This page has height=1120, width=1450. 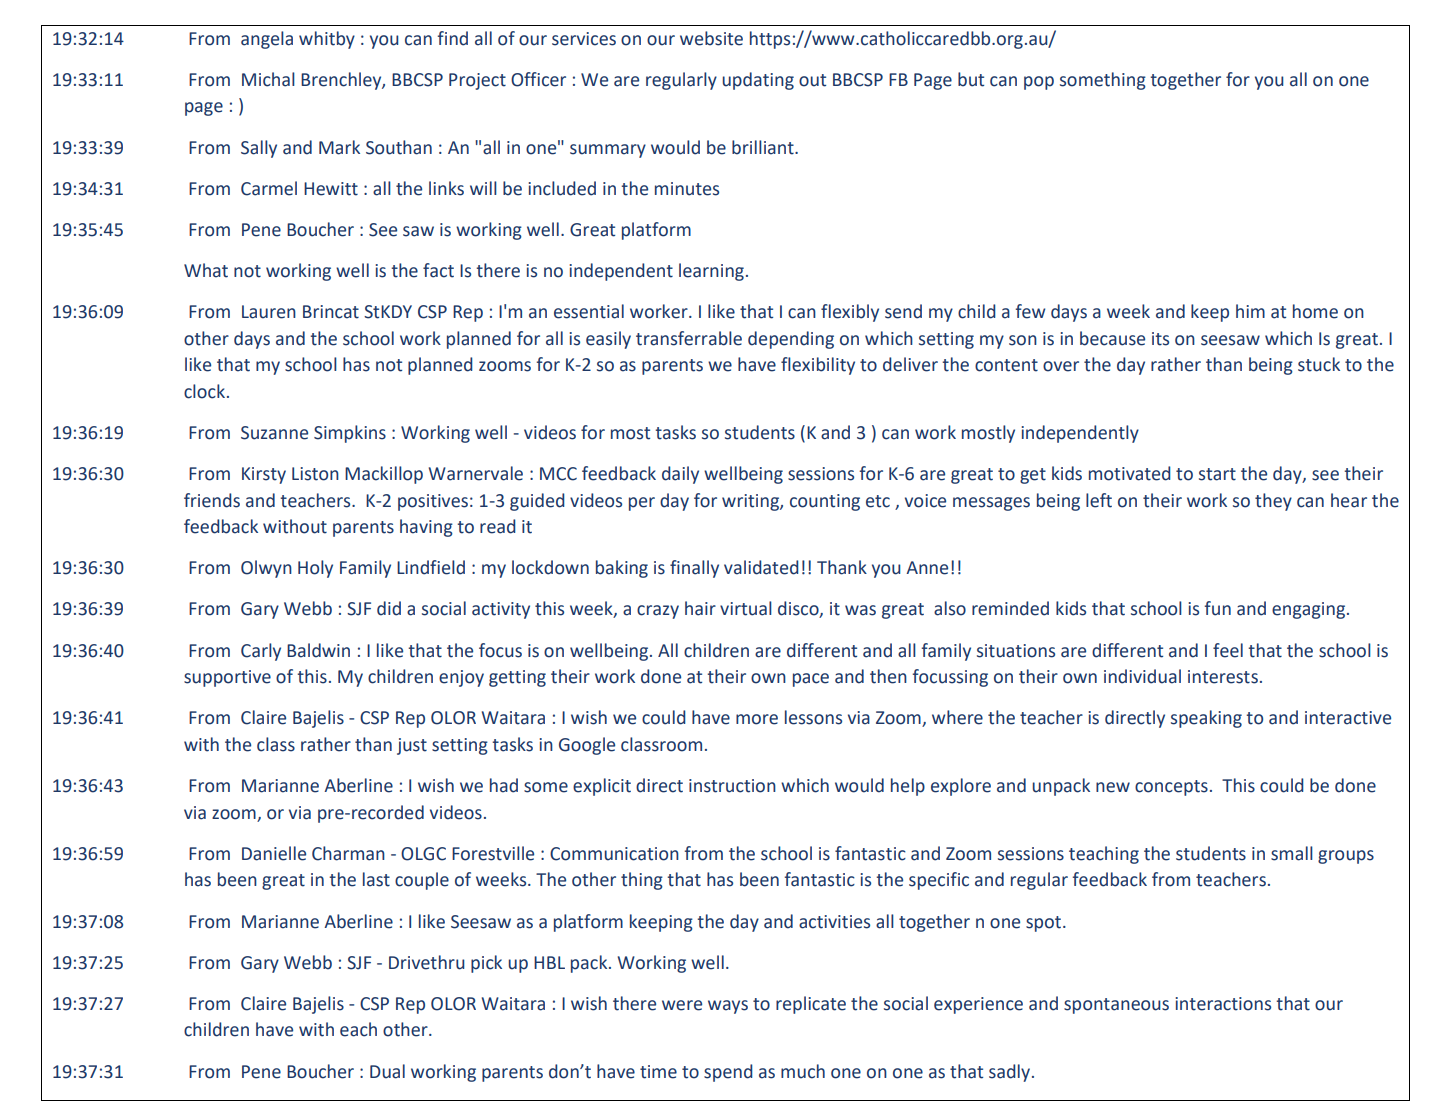 I want to click on Drivethru, so click(x=427, y=962).
